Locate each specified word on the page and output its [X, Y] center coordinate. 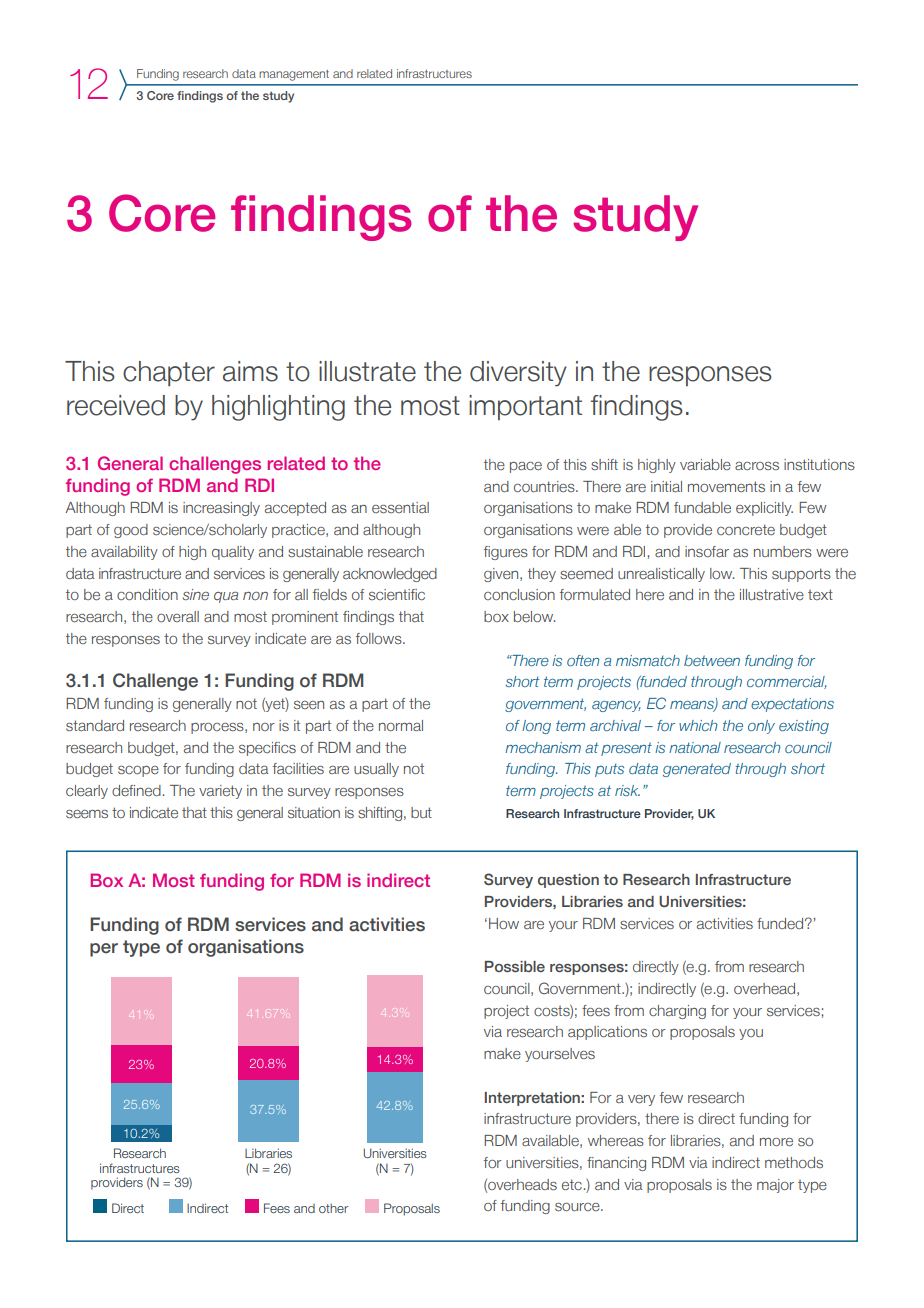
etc [572, 1184]
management [294, 75]
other [333, 1208]
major [775, 1186]
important [525, 407]
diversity [518, 374]
